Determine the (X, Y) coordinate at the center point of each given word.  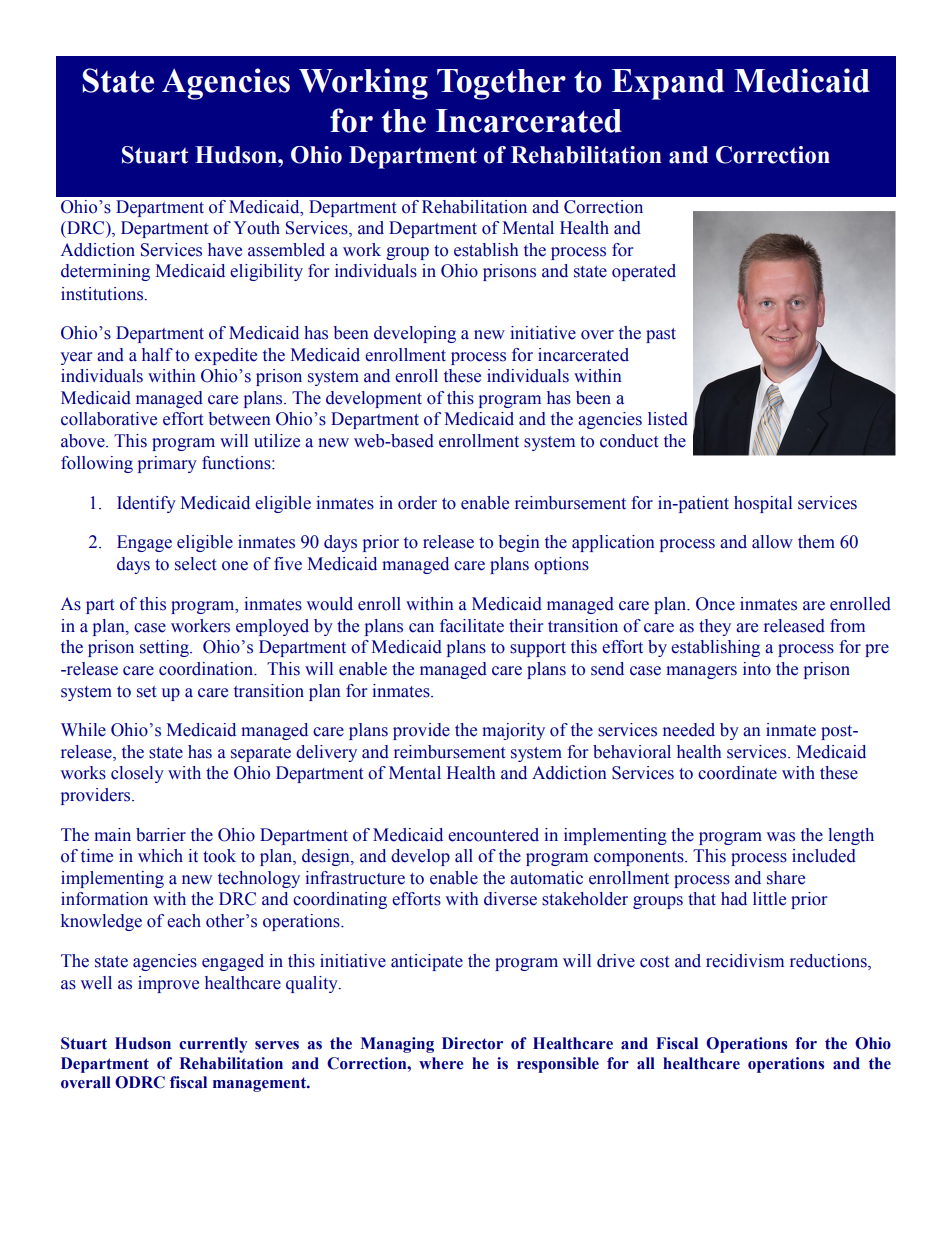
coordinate (737, 773)
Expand (668, 84)
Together (501, 84)
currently (213, 1045)
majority (513, 731)
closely (137, 774)
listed (668, 419)
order (417, 503)
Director (472, 1043)
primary (167, 464)
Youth (257, 228)
